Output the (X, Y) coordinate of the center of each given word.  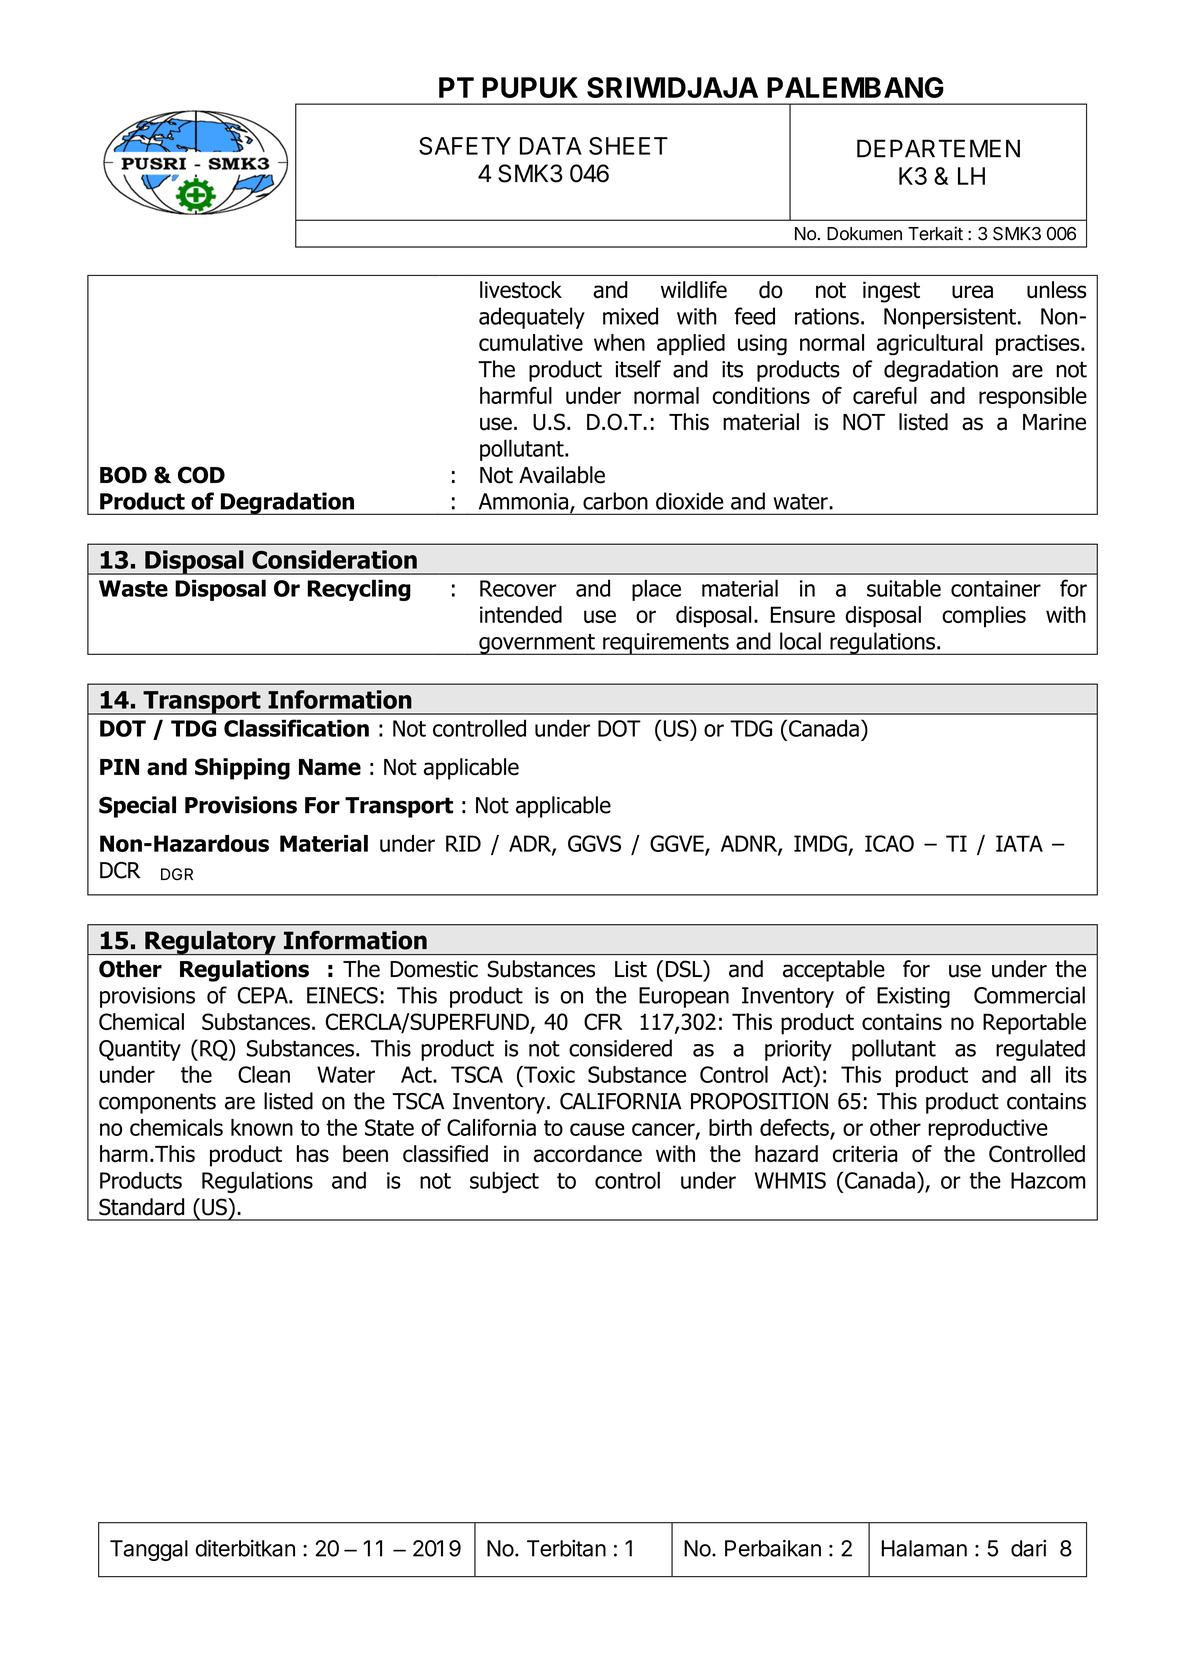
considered (620, 1048)
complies (984, 617)
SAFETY (465, 146)
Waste (133, 588)
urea (972, 292)
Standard (141, 1207)
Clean (264, 1074)
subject (504, 1182)
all (1040, 1074)
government (537, 644)
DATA (551, 146)
